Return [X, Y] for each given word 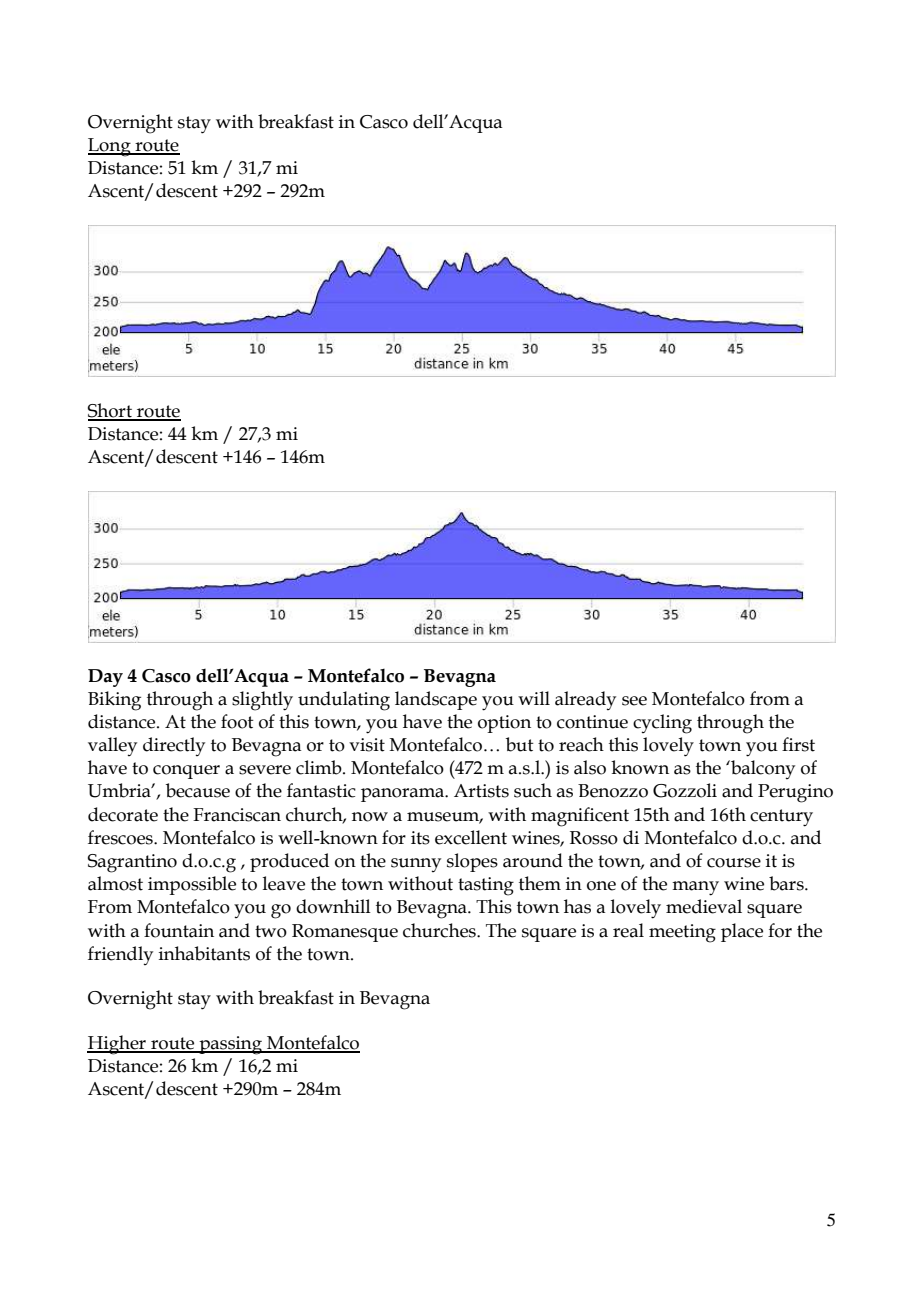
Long [110, 147]
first [798, 744]
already [585, 700]
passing [231, 1045]
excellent [471, 837]
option [504, 724]
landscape [436, 700]
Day [105, 678]
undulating [344, 701]
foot [237, 721]
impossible [192, 885]
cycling [662, 724]
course [734, 863]
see [634, 701]
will [534, 698]
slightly [262, 701]
